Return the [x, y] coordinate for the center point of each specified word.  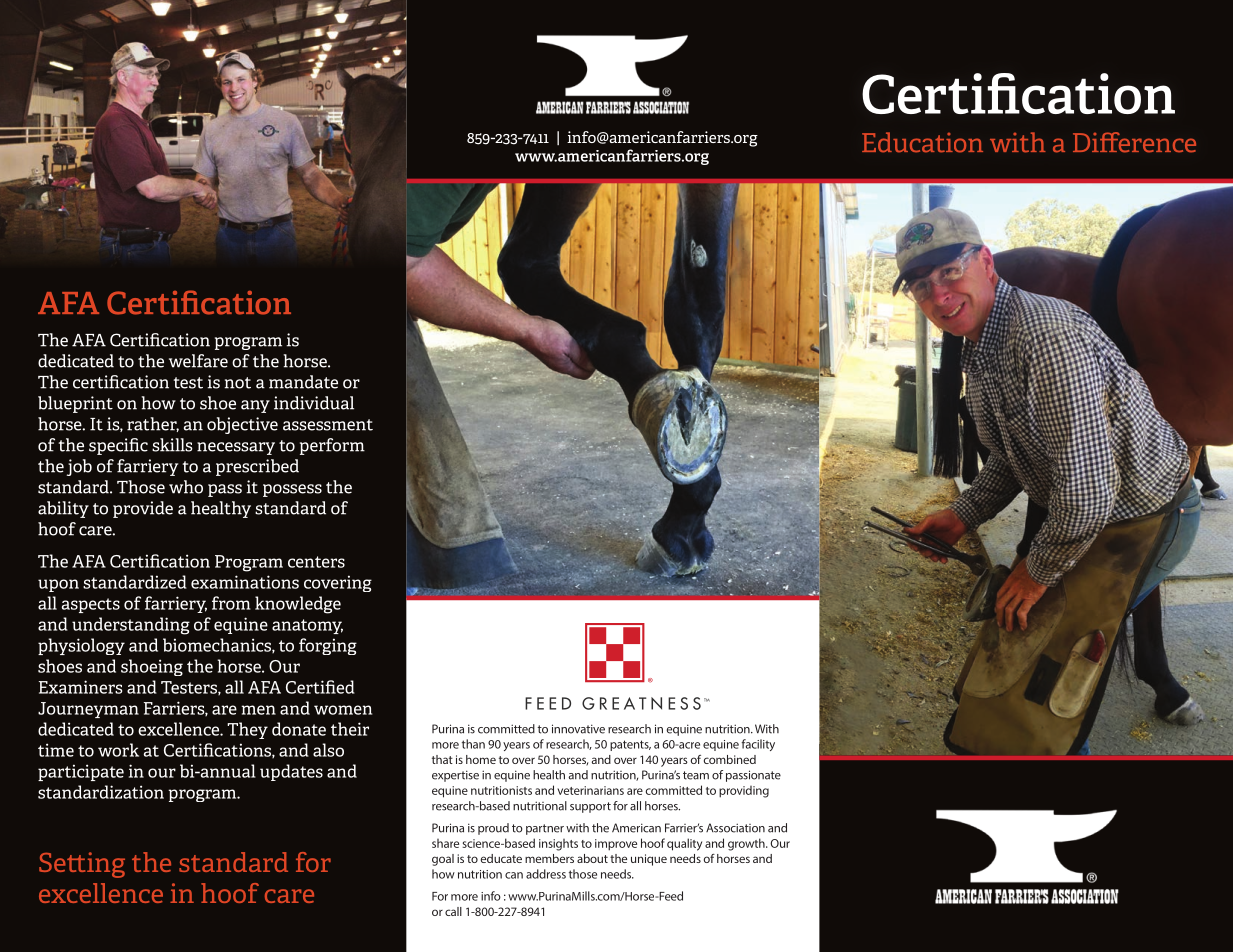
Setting [82, 865]
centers [316, 562]
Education [922, 142]
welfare [198, 361]
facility [758, 745]
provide [143, 509]
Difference [1134, 142]
